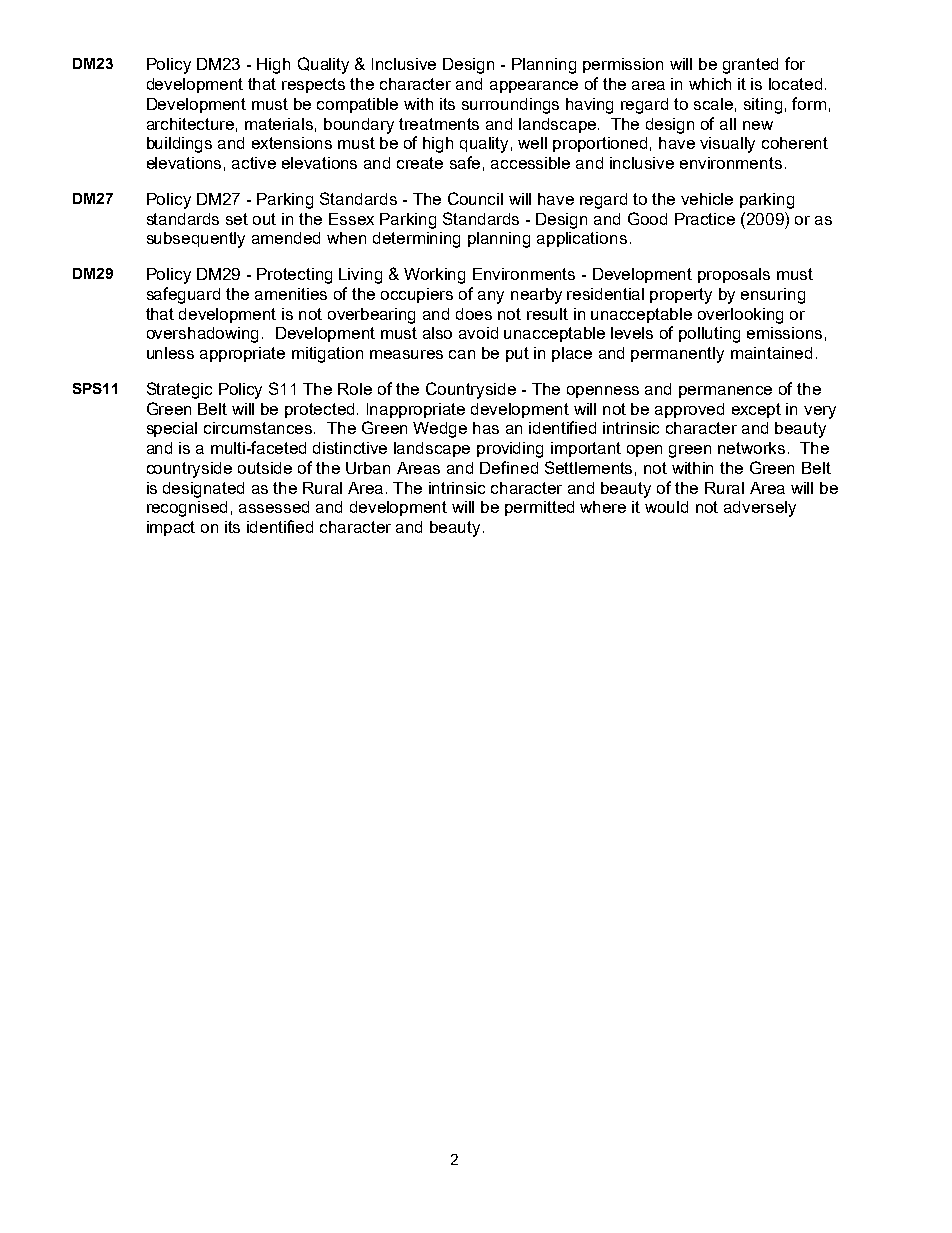 This screenshot has height=1233, width=952. Describe the element at coordinates (710, 84) in the screenshot. I see `which` at that location.
